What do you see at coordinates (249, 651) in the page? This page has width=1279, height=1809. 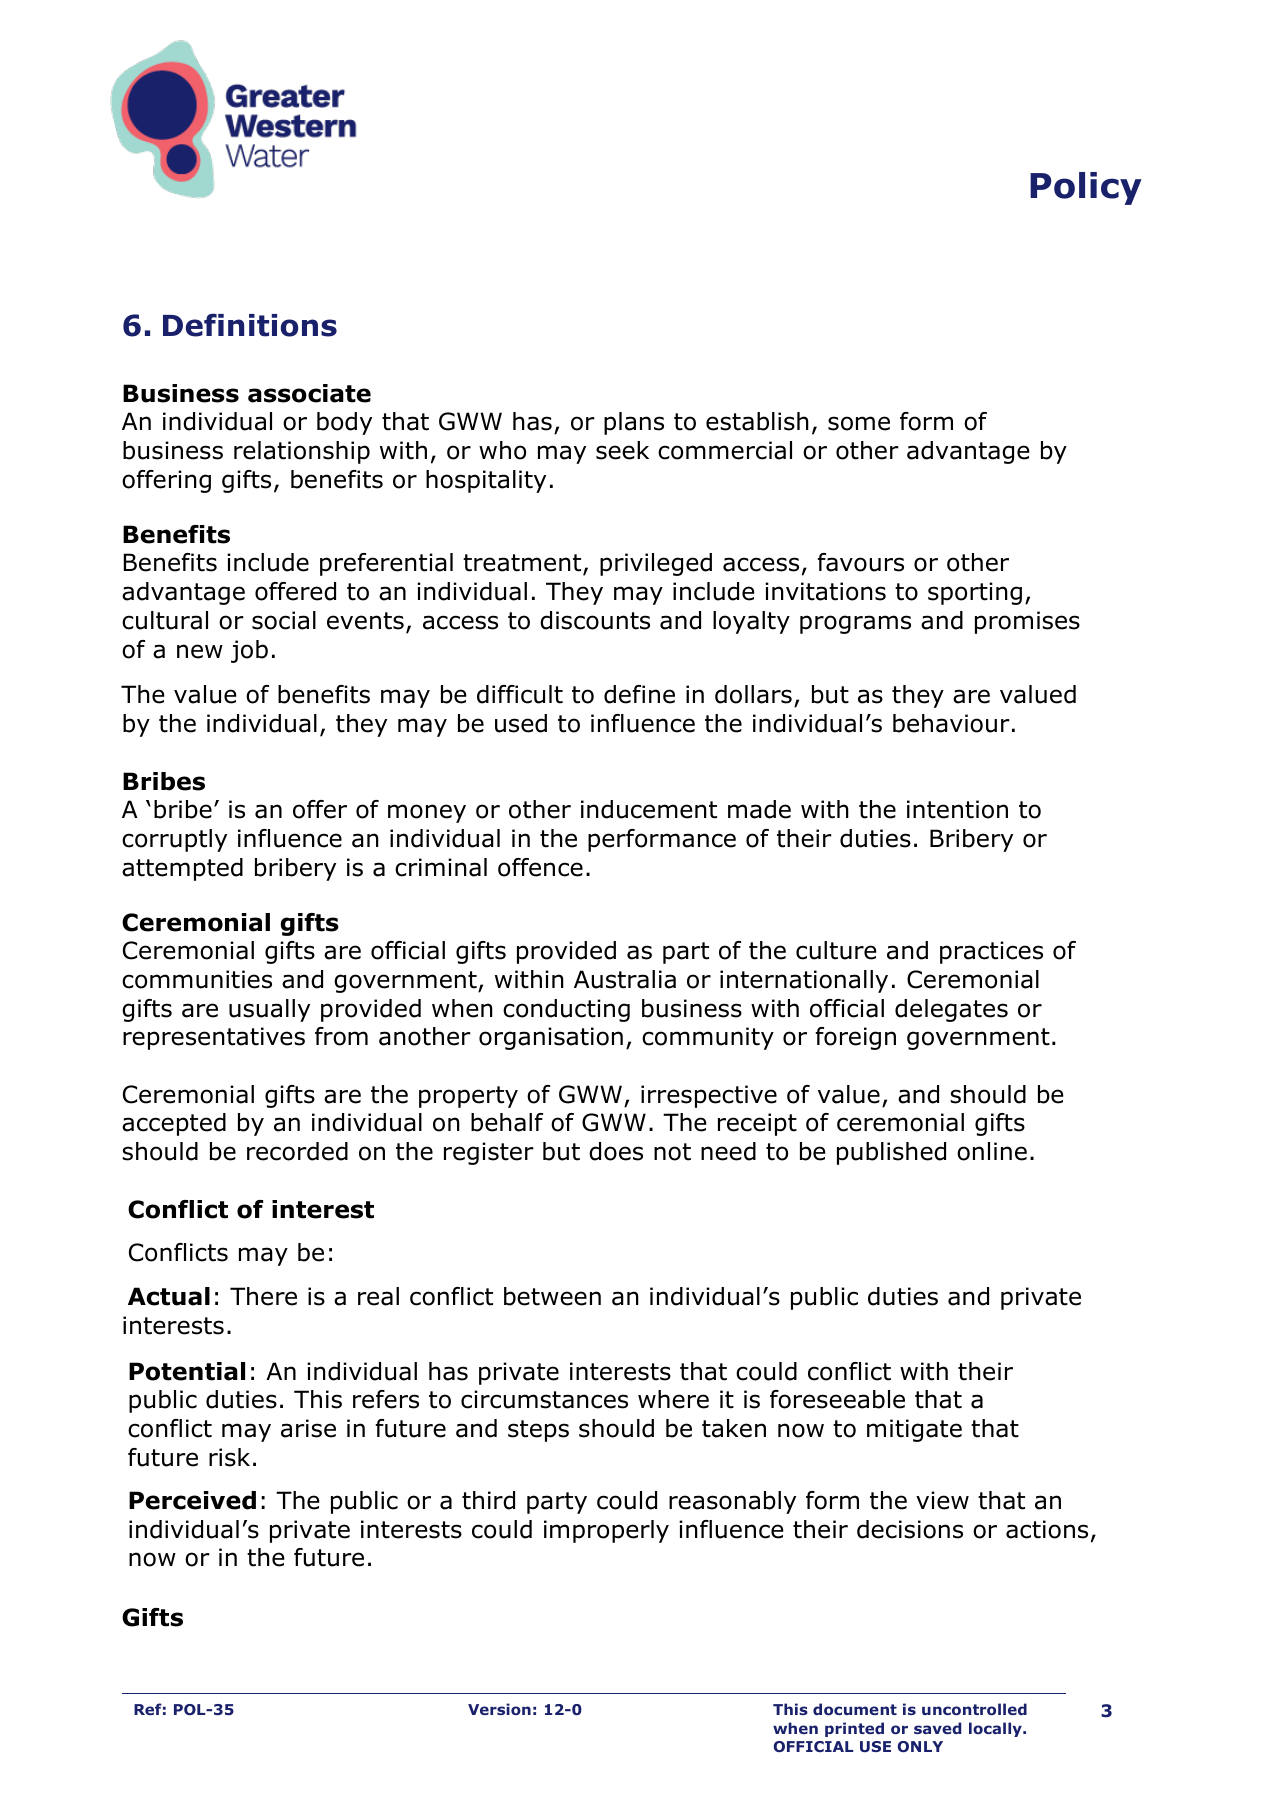 I see `job` at bounding box center [249, 651].
